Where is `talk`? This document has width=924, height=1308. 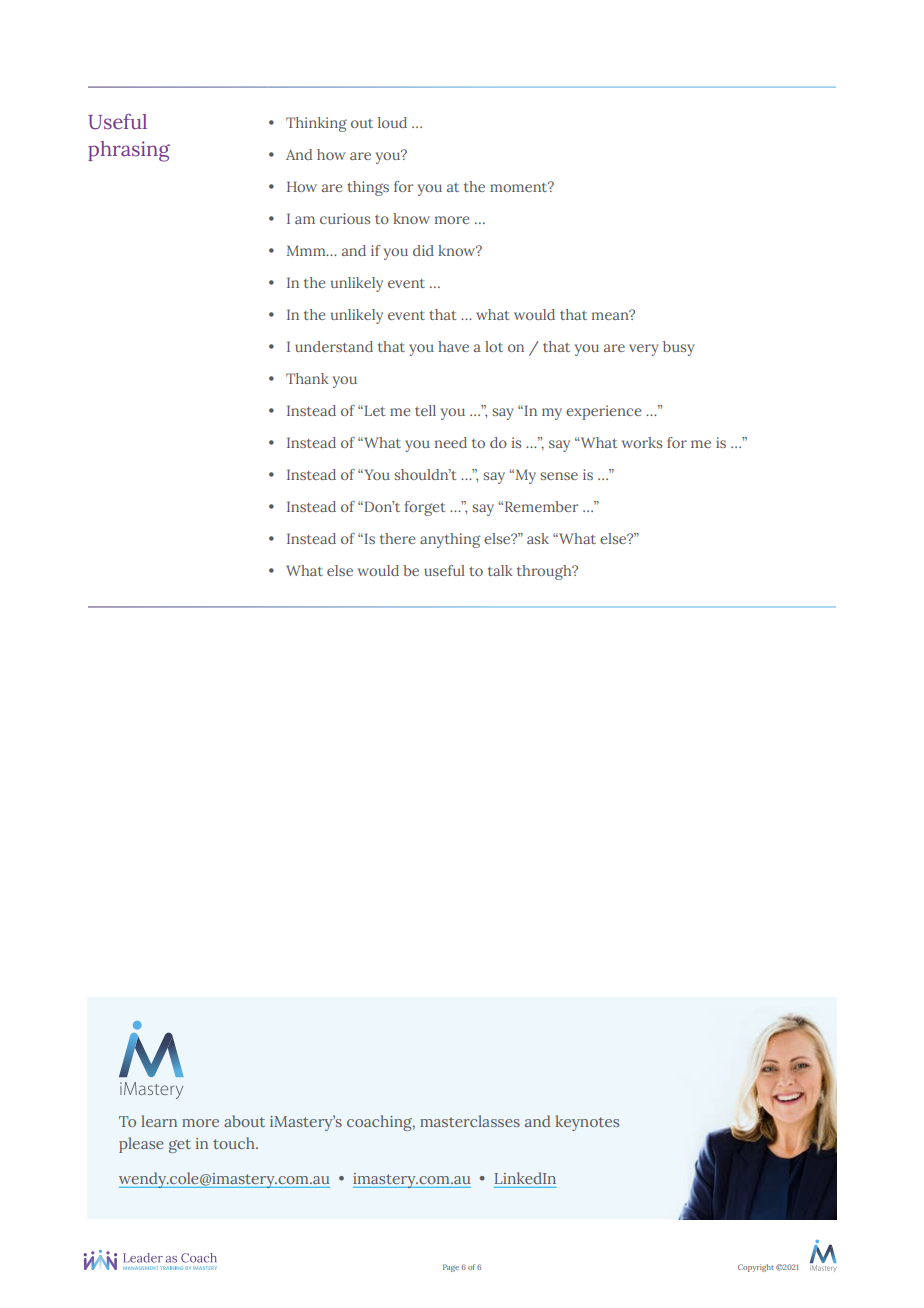
talk is located at coordinates (500, 570).
